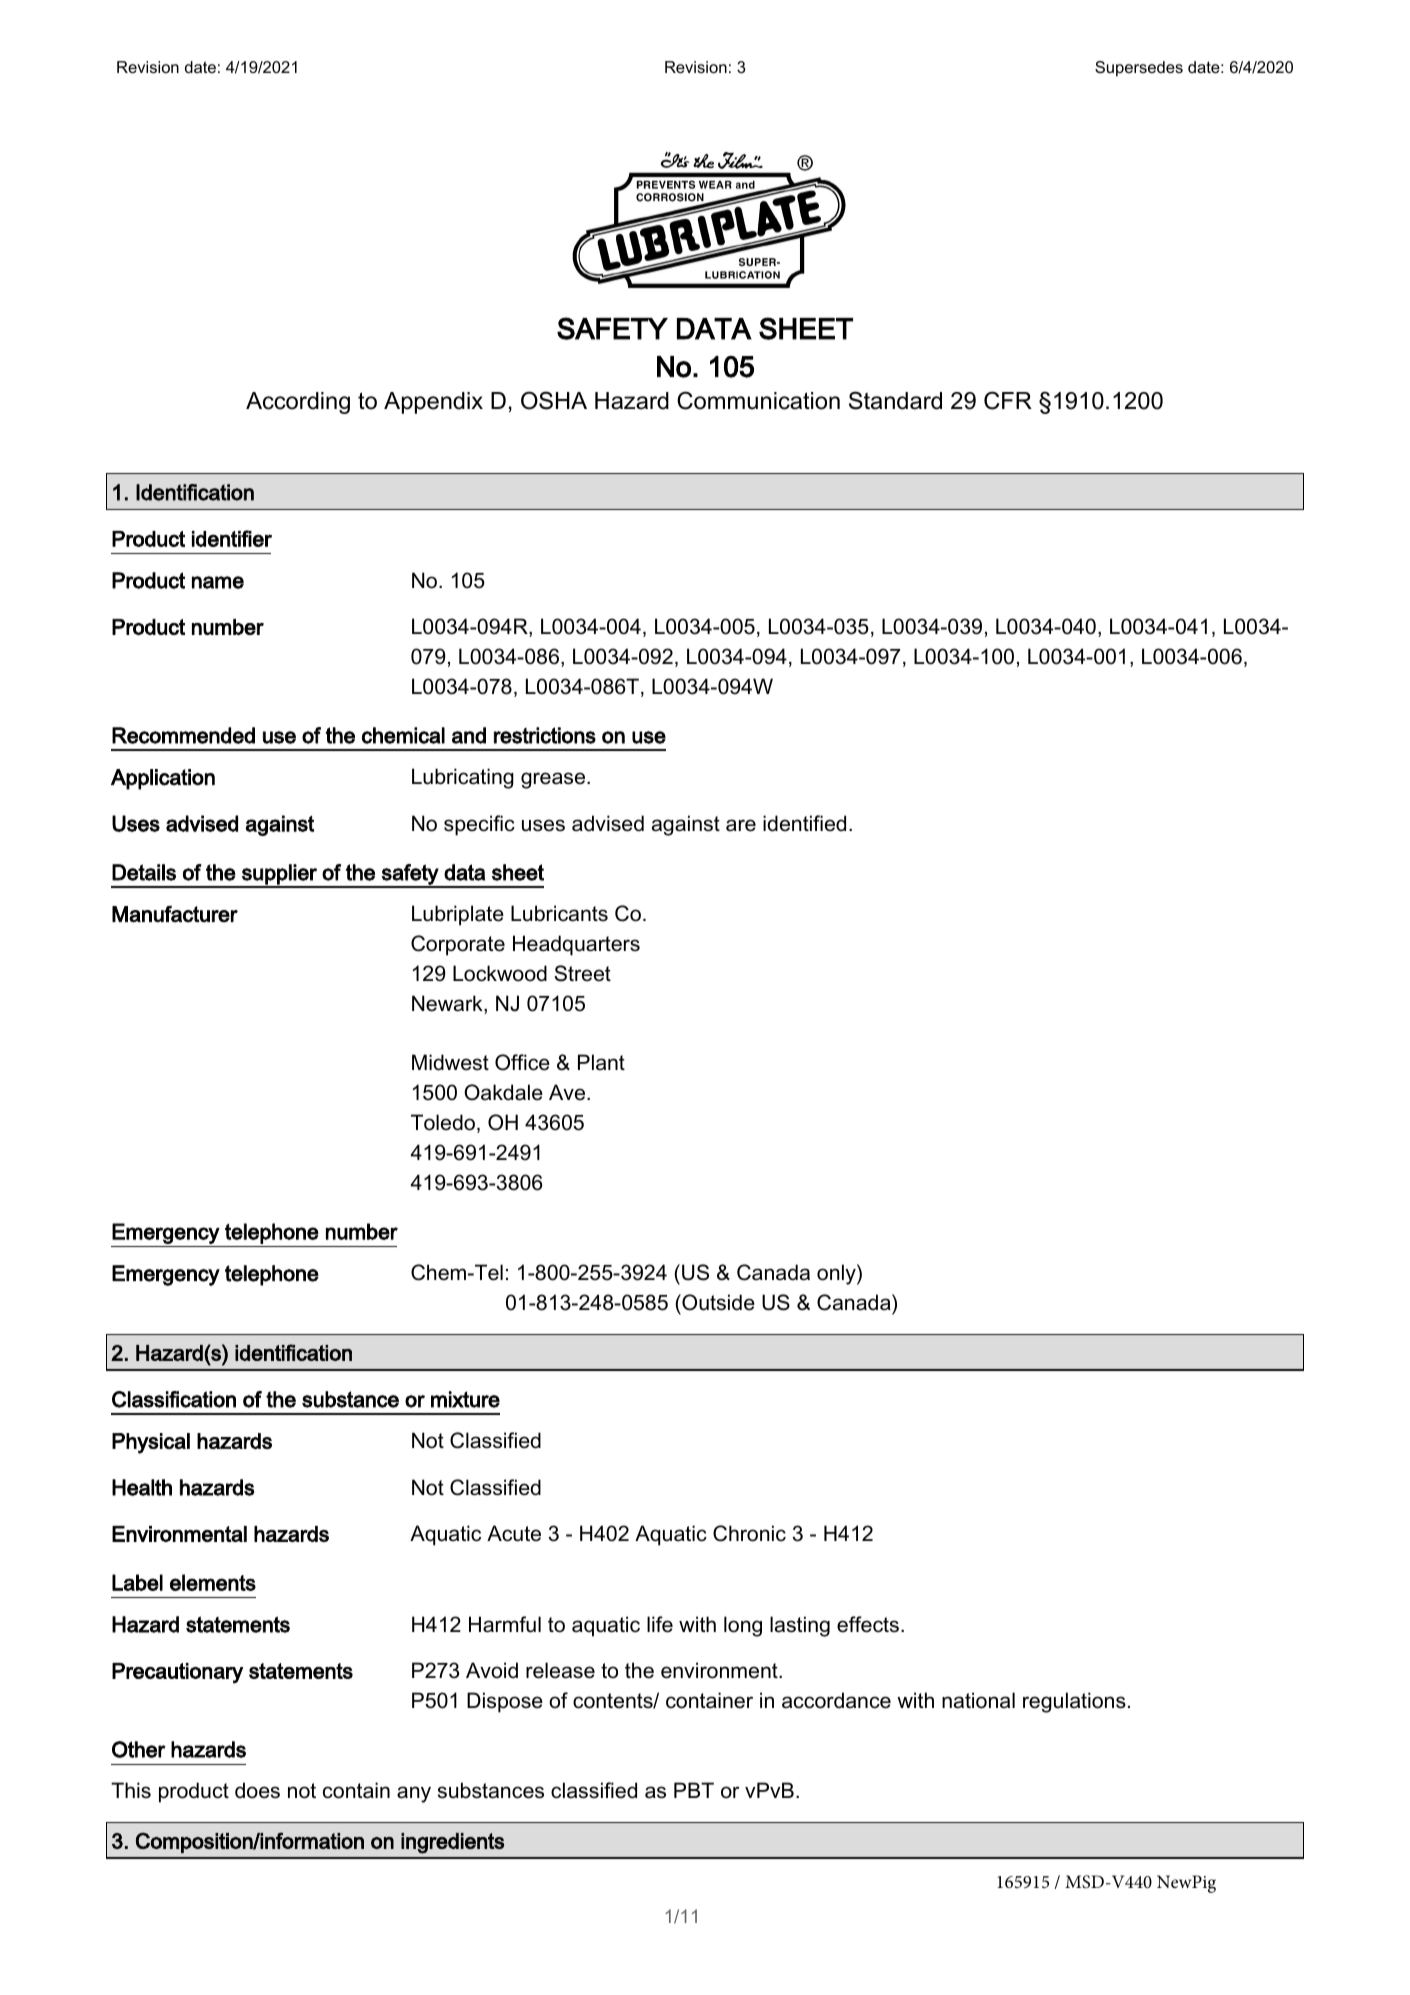  What do you see at coordinates (298, 403) in the image?
I see `According` at bounding box center [298, 403].
